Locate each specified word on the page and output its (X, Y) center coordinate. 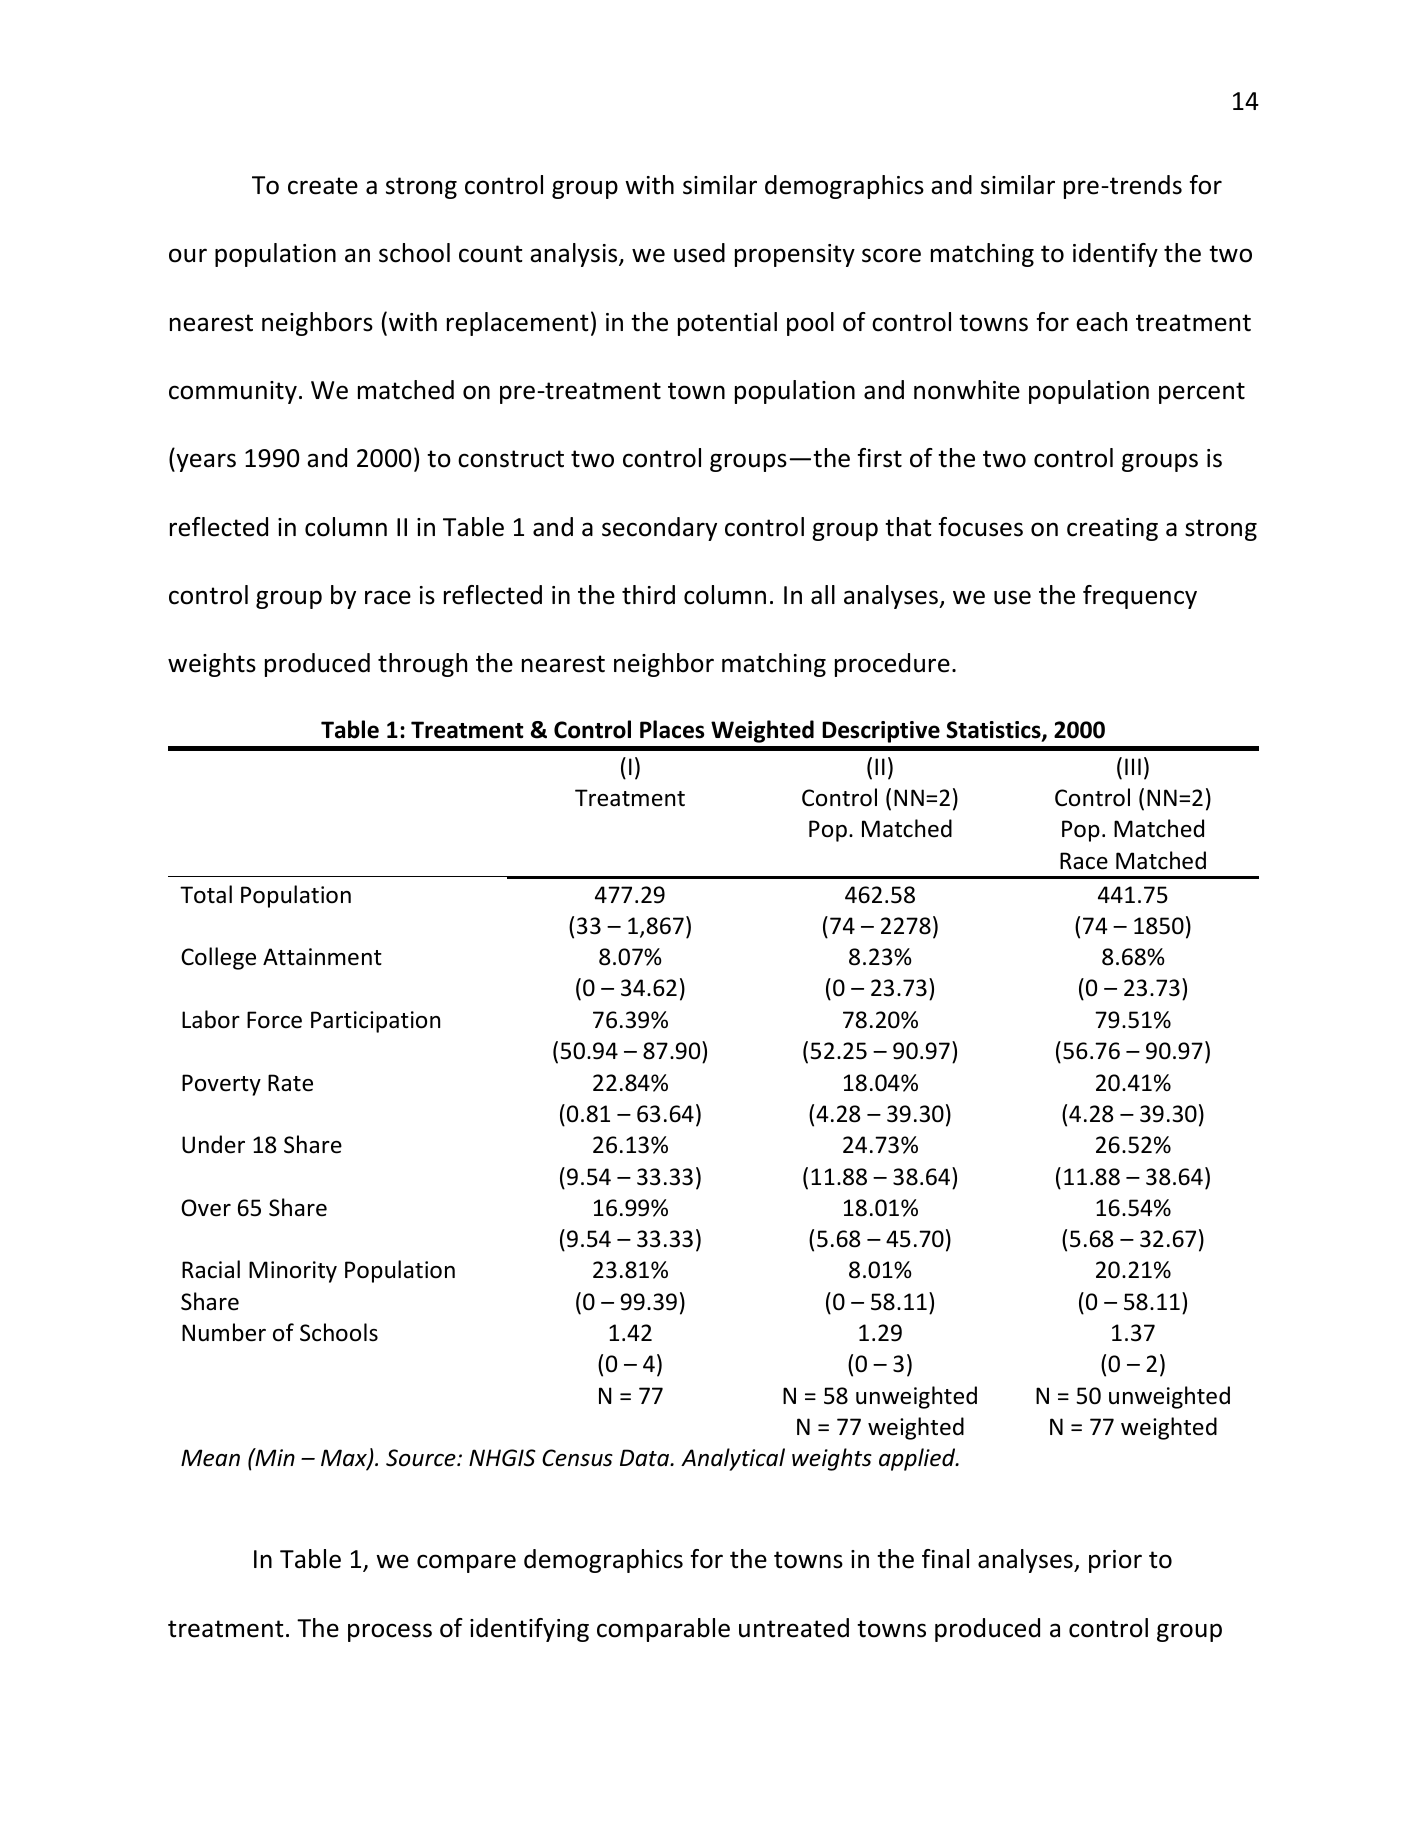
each (1101, 322)
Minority (293, 1272)
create (323, 186)
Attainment (322, 957)
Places (672, 729)
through (422, 665)
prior (1115, 1561)
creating (1112, 529)
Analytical (733, 1459)
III (1133, 766)
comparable (663, 1630)
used (699, 253)
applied (918, 1459)
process (390, 1632)
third (648, 595)
